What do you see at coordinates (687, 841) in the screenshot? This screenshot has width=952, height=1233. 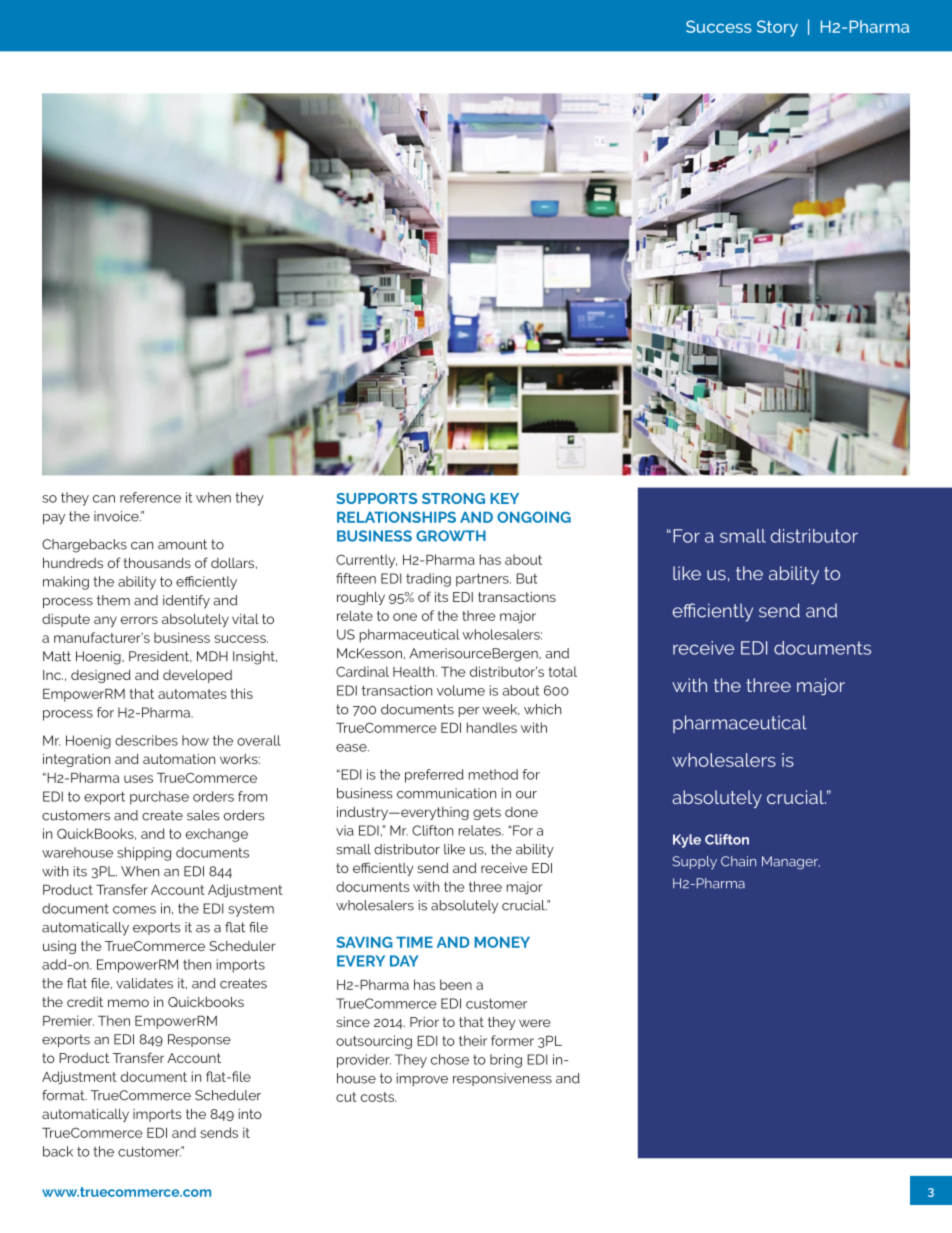 I see `Kyle` at bounding box center [687, 841].
